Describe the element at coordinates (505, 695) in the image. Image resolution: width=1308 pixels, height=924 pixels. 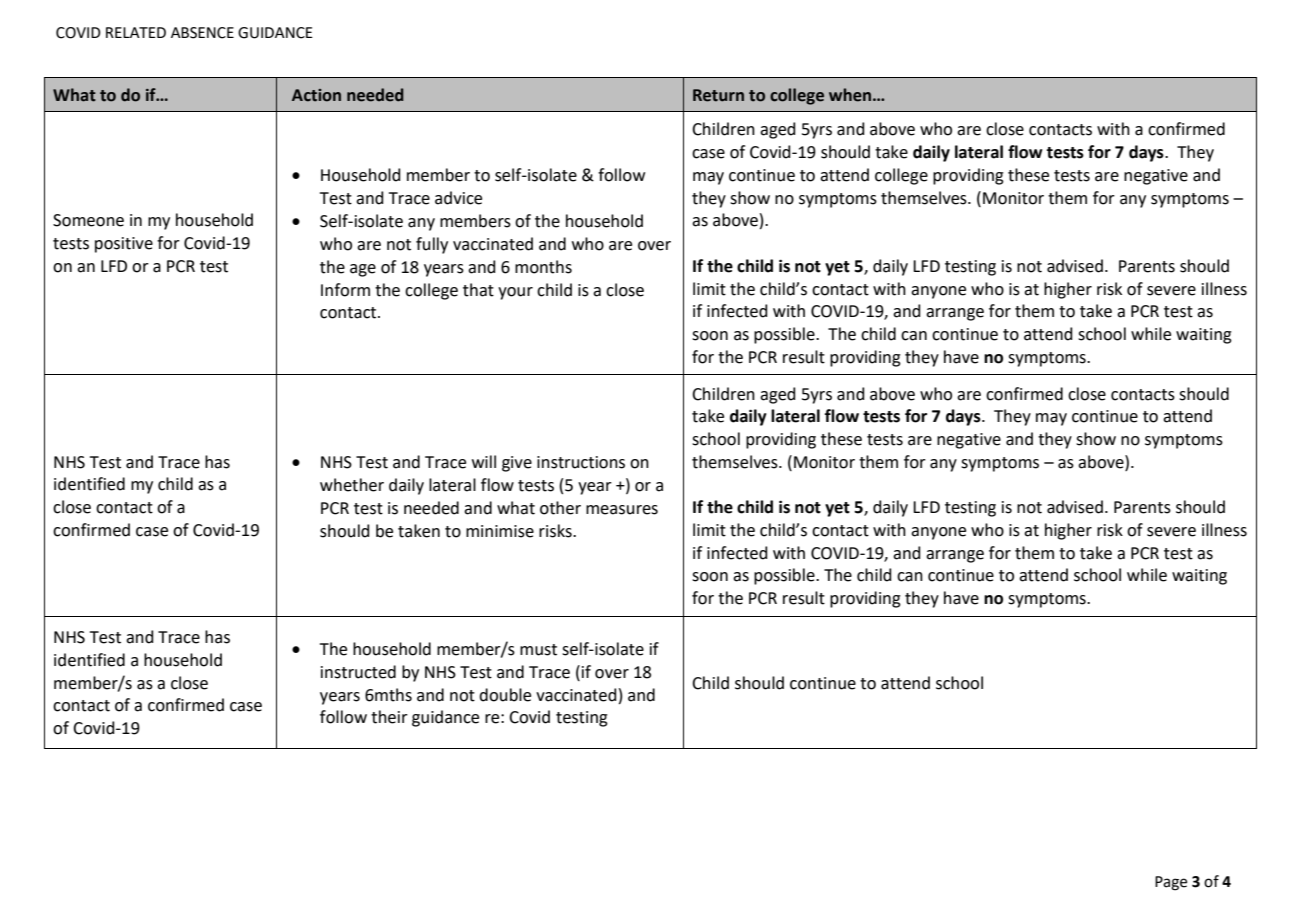
I see `double` at that location.
